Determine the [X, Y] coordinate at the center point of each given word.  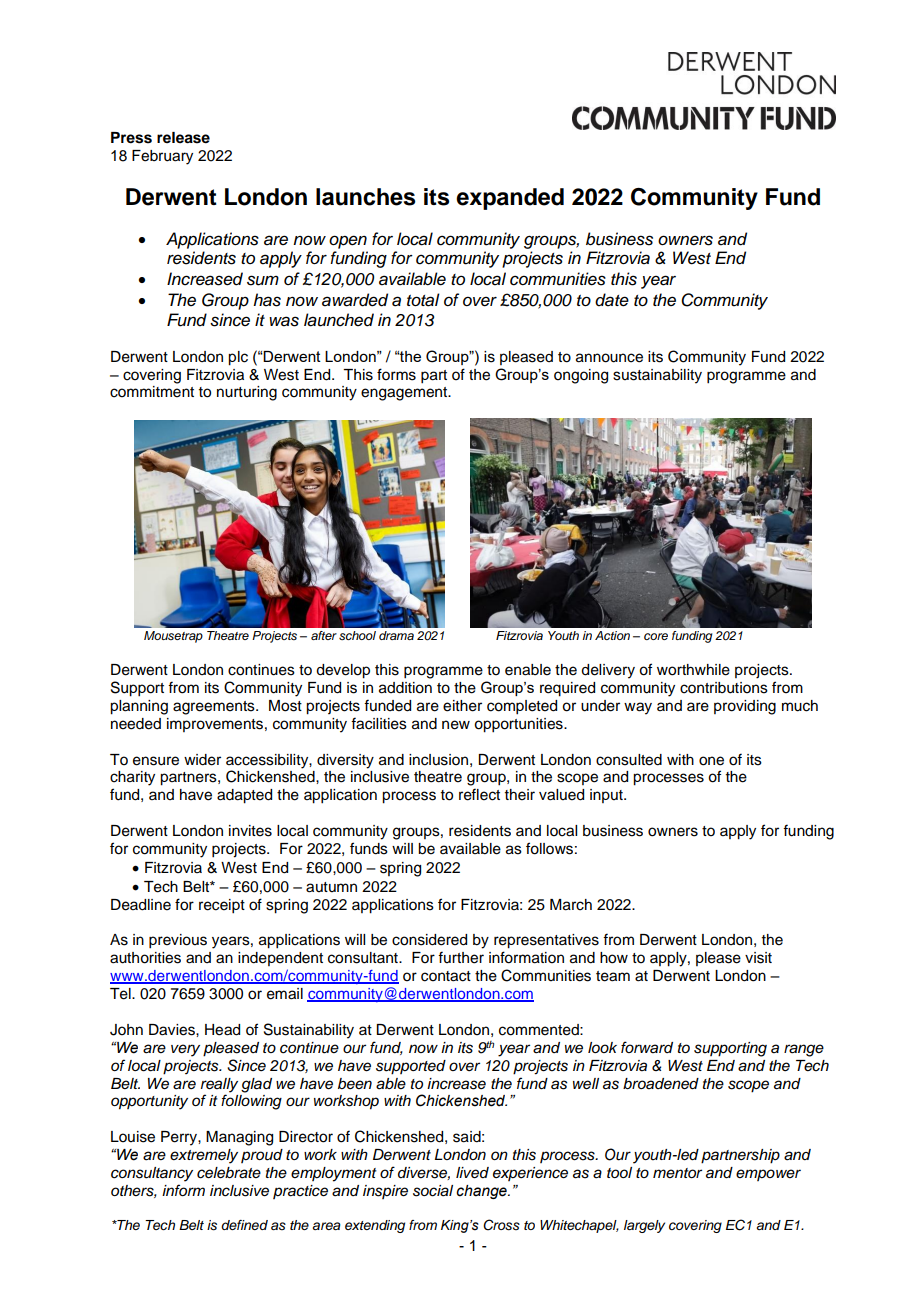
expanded [510, 199]
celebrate [229, 1173]
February [162, 157]
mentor [677, 1173]
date [612, 300]
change [482, 1192]
